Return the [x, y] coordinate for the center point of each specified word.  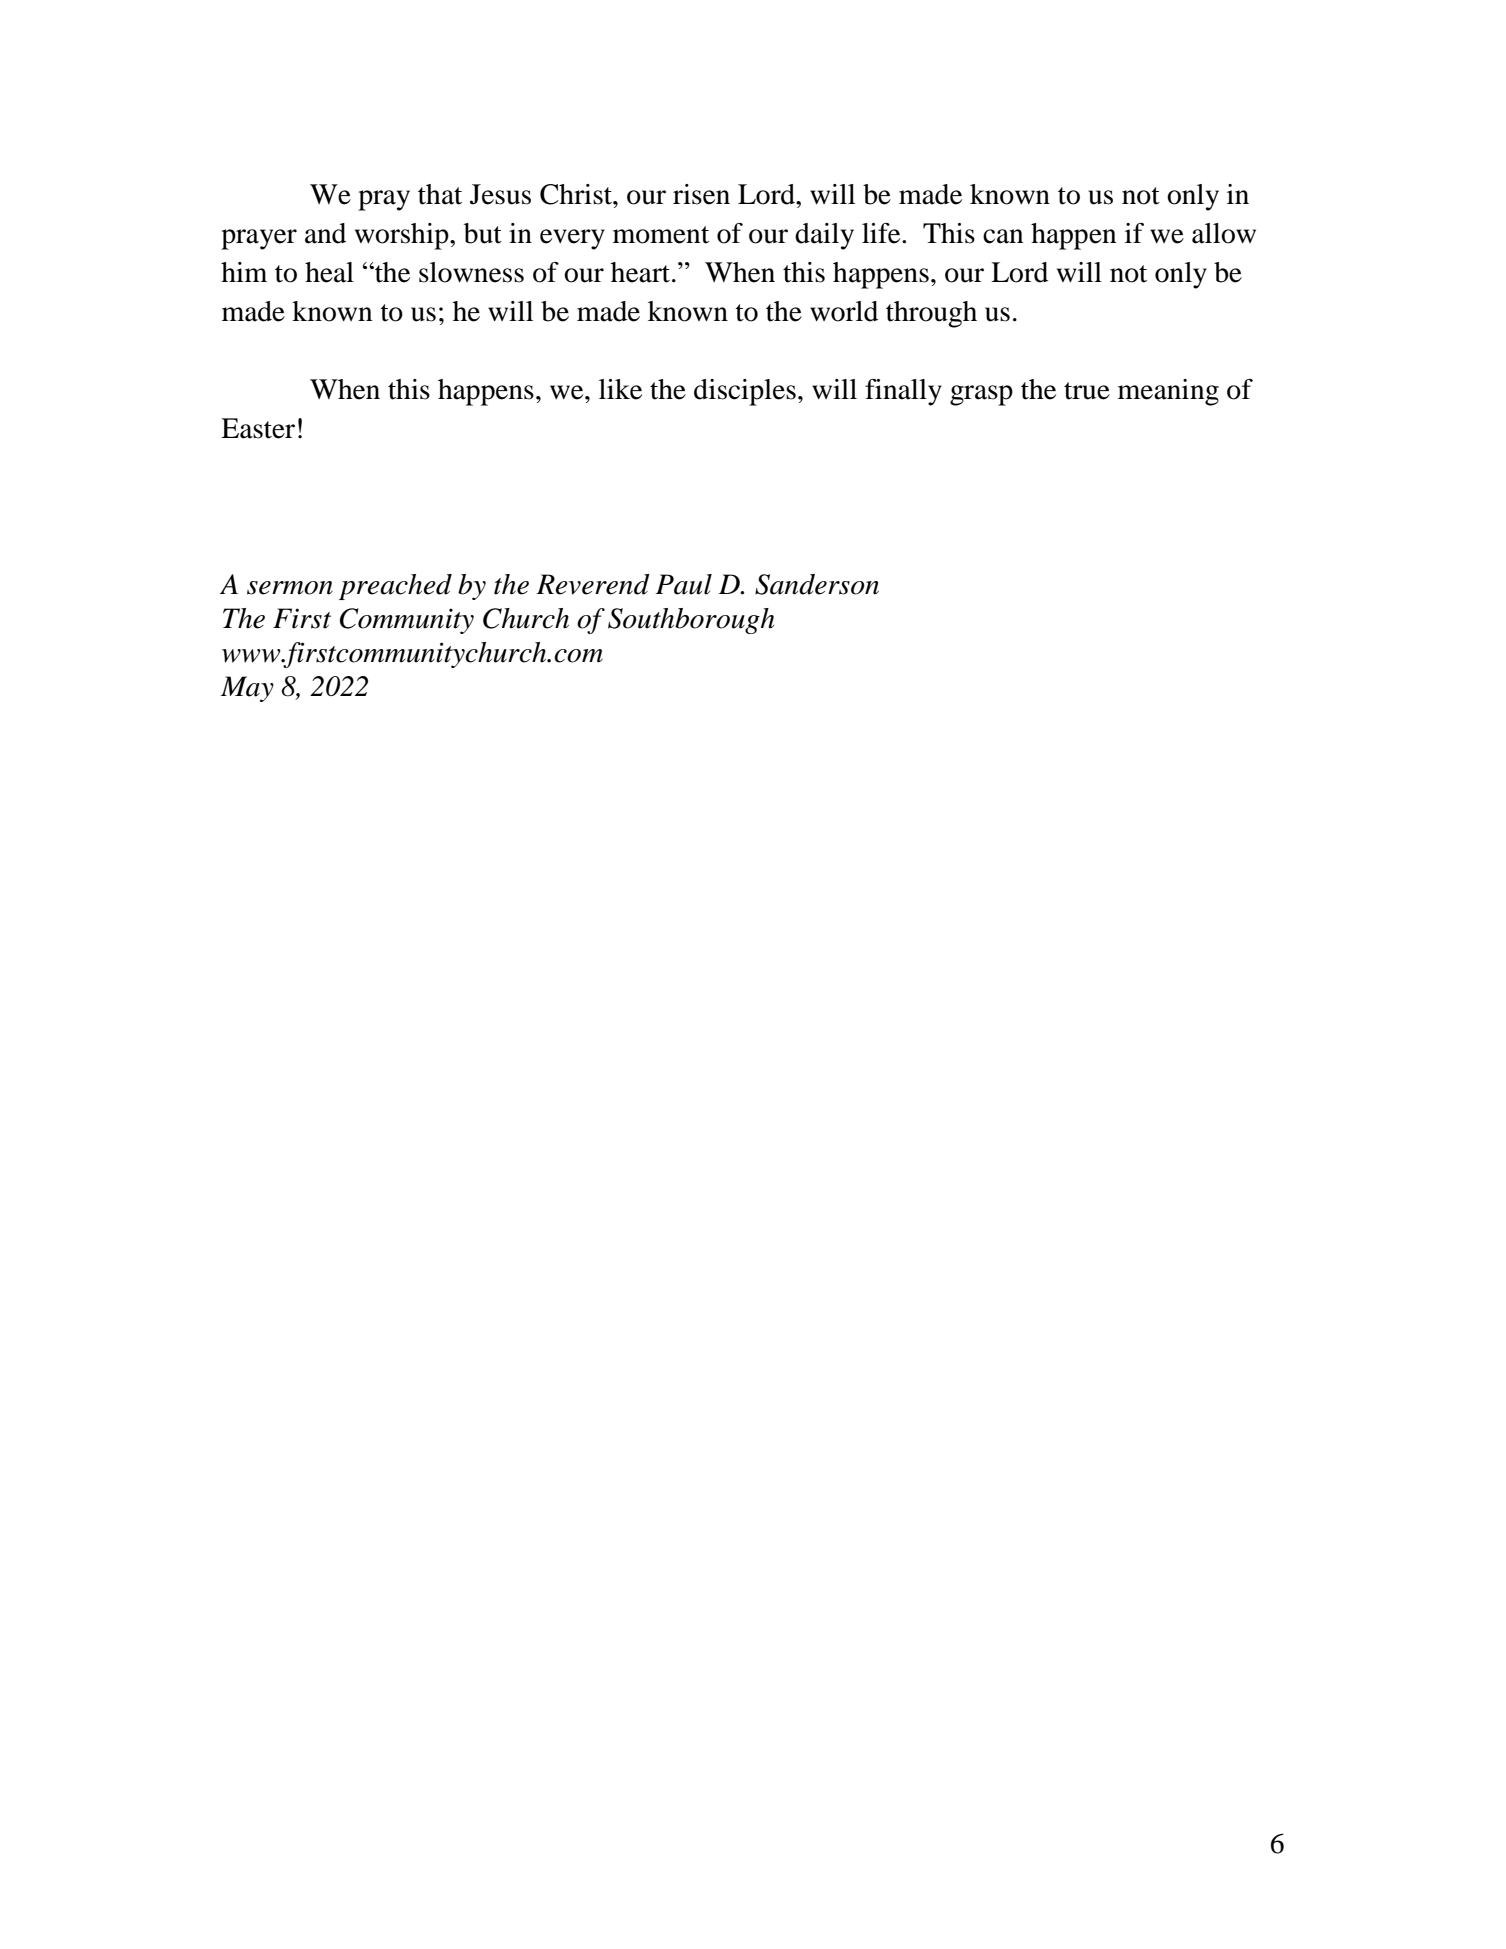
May [247, 689]
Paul [683, 584]
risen [701, 194]
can [1003, 236]
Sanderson [817, 584]
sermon [290, 588]
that [440, 194]
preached [395, 587]
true [1087, 391]
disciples [745, 392]
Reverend [593, 584]
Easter [258, 428]
